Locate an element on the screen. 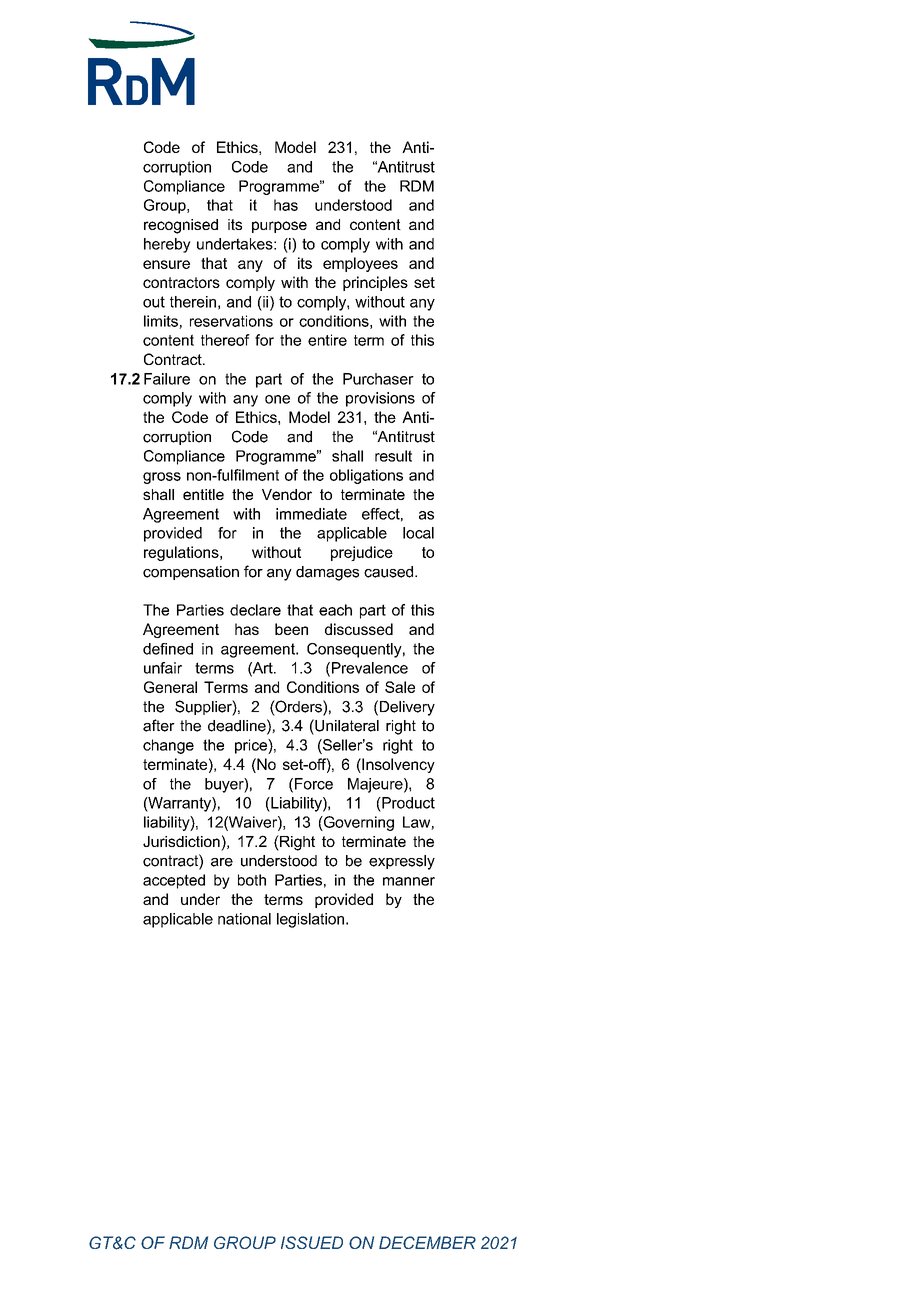 This screenshot has width=924, height=1308. DECEMBER is located at coordinates (427, 1242).
